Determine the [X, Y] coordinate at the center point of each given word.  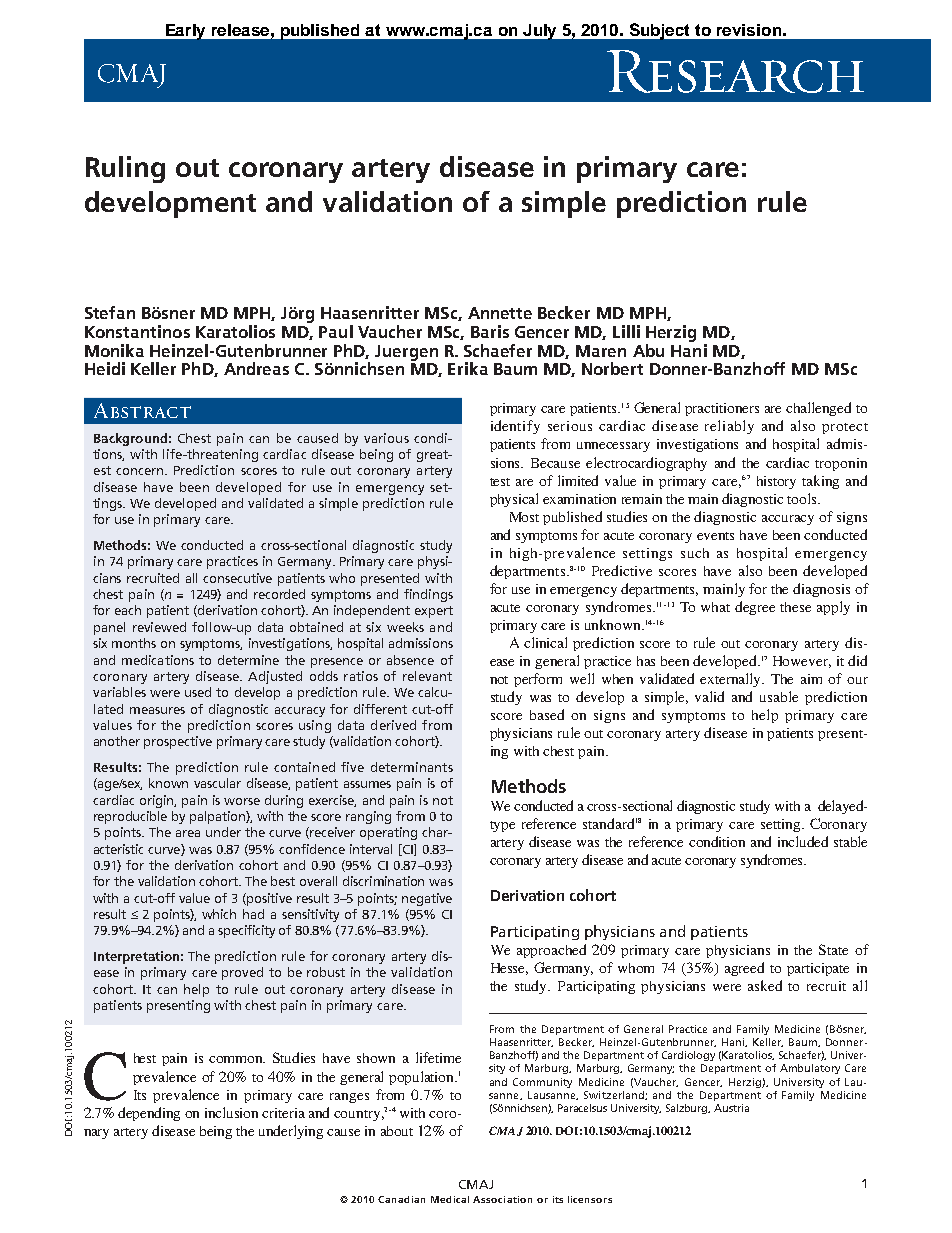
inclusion [231, 1112]
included [803, 841]
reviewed [159, 627]
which [219, 914]
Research [735, 71]
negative [427, 899]
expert [434, 612]
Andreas [256, 368]
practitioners [722, 409]
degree [755, 608]
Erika [468, 368]
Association [502, 1199]
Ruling [125, 169]
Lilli [626, 331]
